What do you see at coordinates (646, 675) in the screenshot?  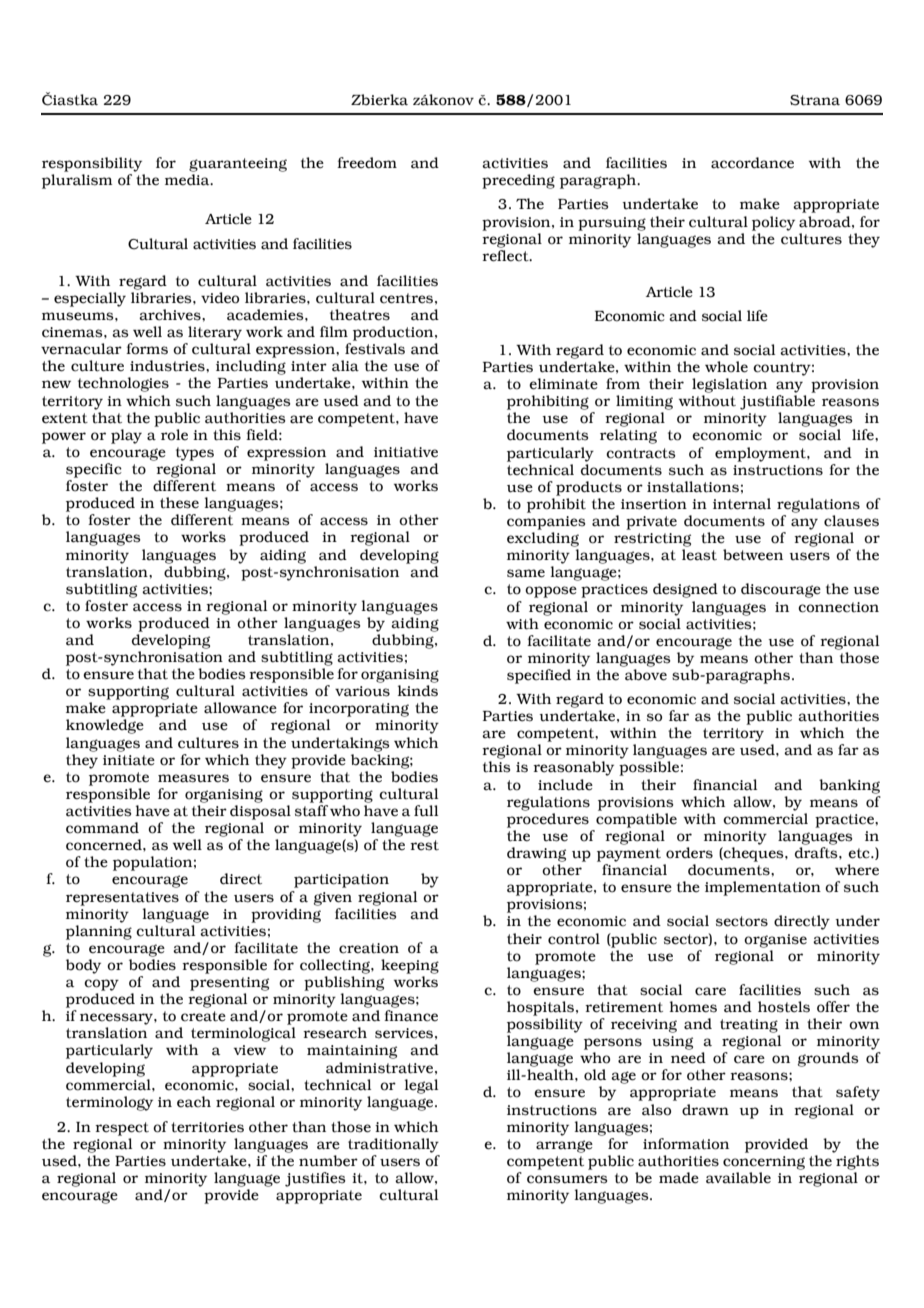 I see `above` at bounding box center [646, 675].
